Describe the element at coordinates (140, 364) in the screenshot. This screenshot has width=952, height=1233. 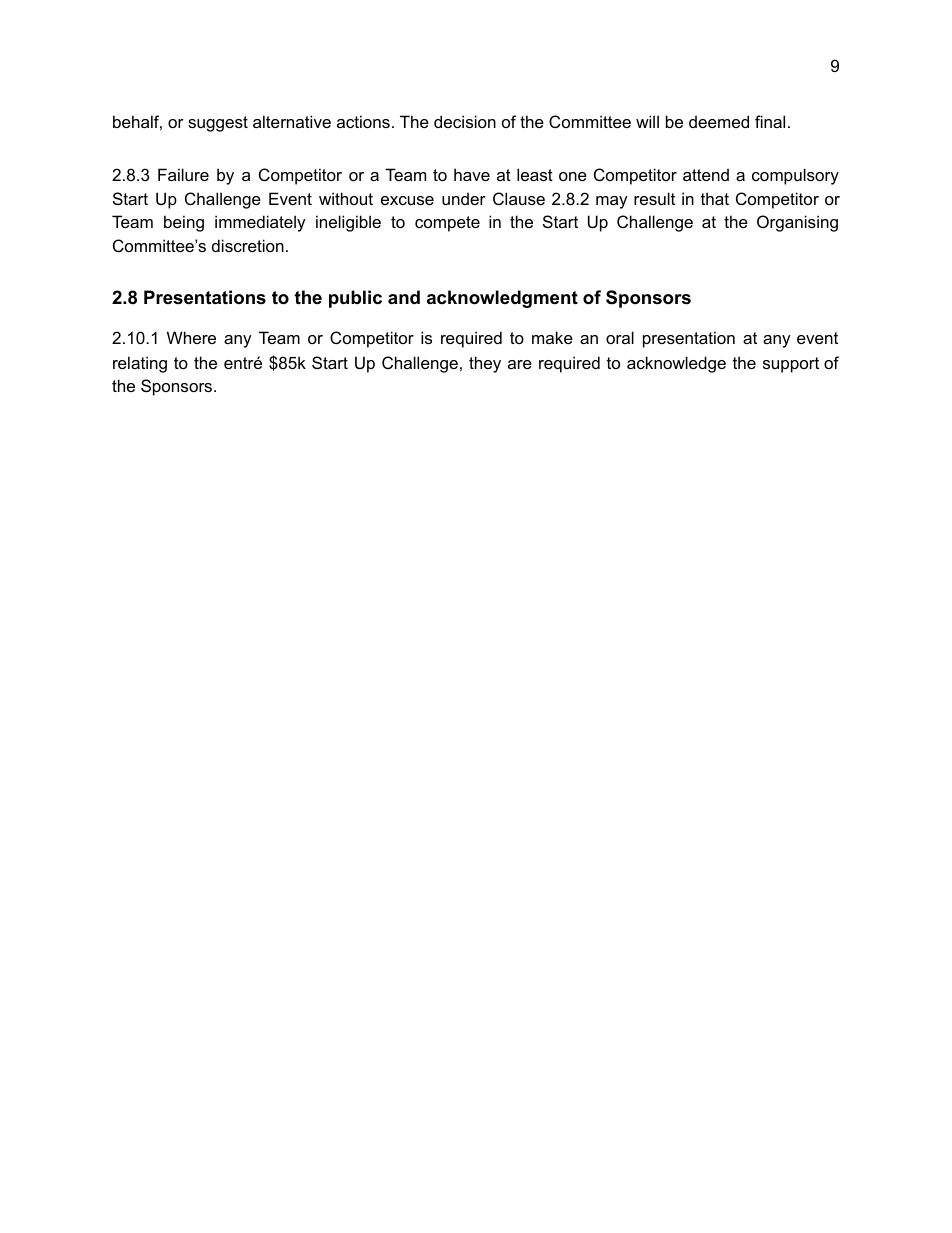
I see `relating` at that location.
